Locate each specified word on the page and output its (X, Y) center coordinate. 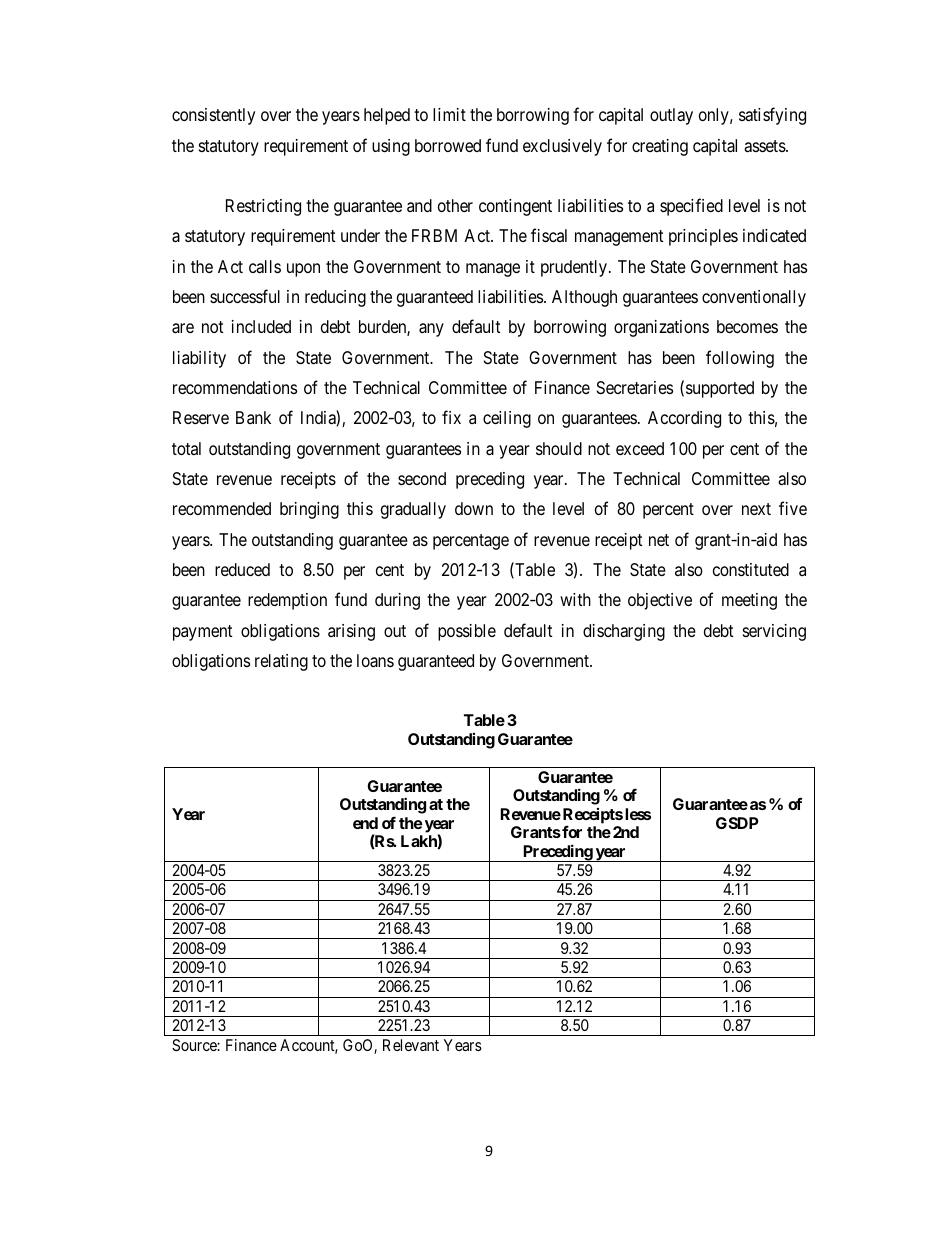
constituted (751, 569)
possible (467, 632)
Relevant (411, 1045)
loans (375, 661)
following (740, 359)
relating (281, 662)
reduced (242, 569)
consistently (213, 116)
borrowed (448, 145)
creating (660, 147)
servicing (774, 632)
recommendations (235, 388)
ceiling (507, 419)
